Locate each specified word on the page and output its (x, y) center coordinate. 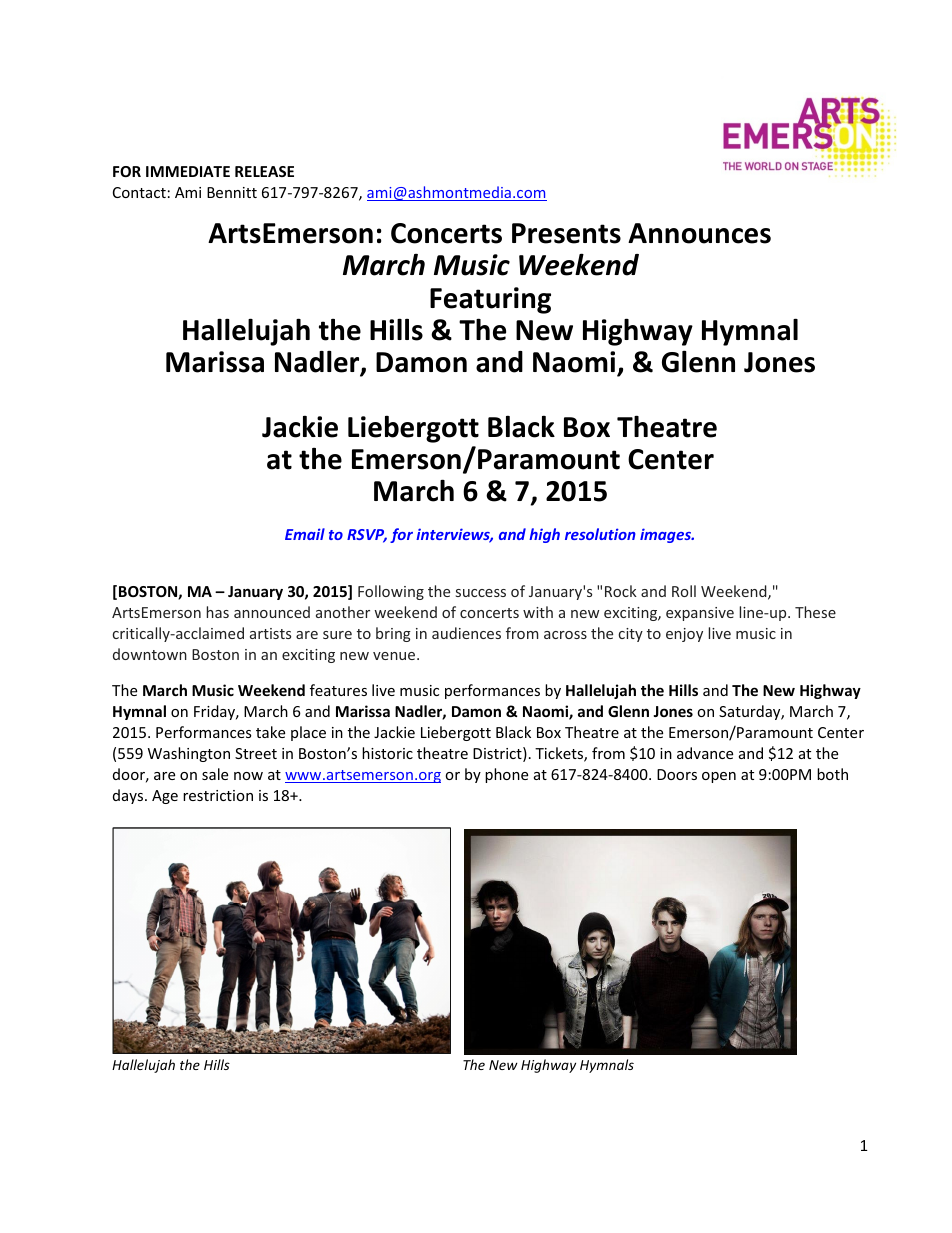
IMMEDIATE (188, 171)
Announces (699, 233)
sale (215, 774)
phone (506, 775)
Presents (566, 233)
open (719, 777)
